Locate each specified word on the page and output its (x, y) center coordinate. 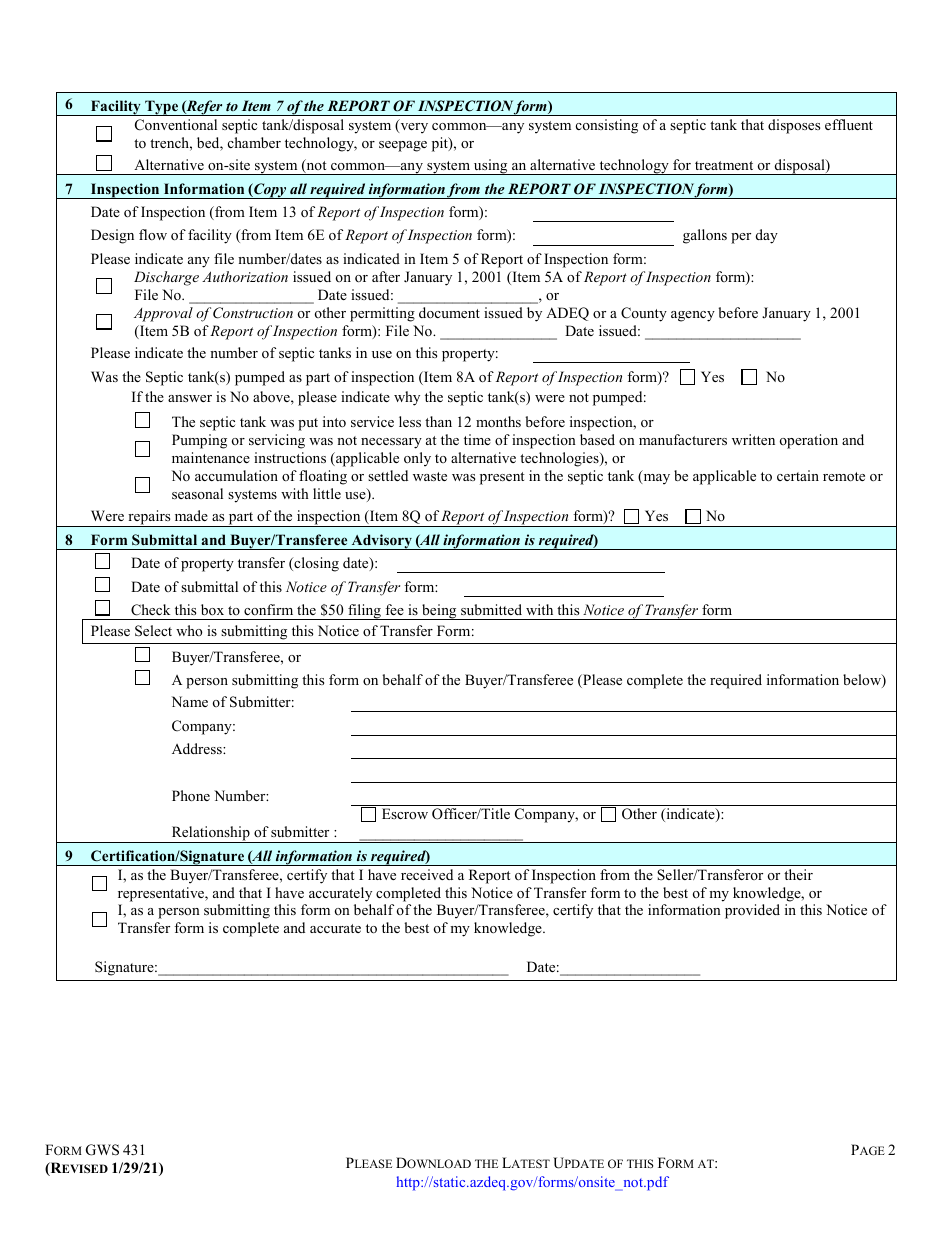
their (798, 874)
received (427, 874)
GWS (102, 1150)
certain (798, 475)
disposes (794, 126)
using (491, 167)
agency (693, 316)
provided (752, 911)
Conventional (176, 125)
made (191, 515)
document (449, 312)
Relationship (210, 834)
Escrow (405, 813)
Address (198, 748)
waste (430, 476)
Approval (163, 314)
